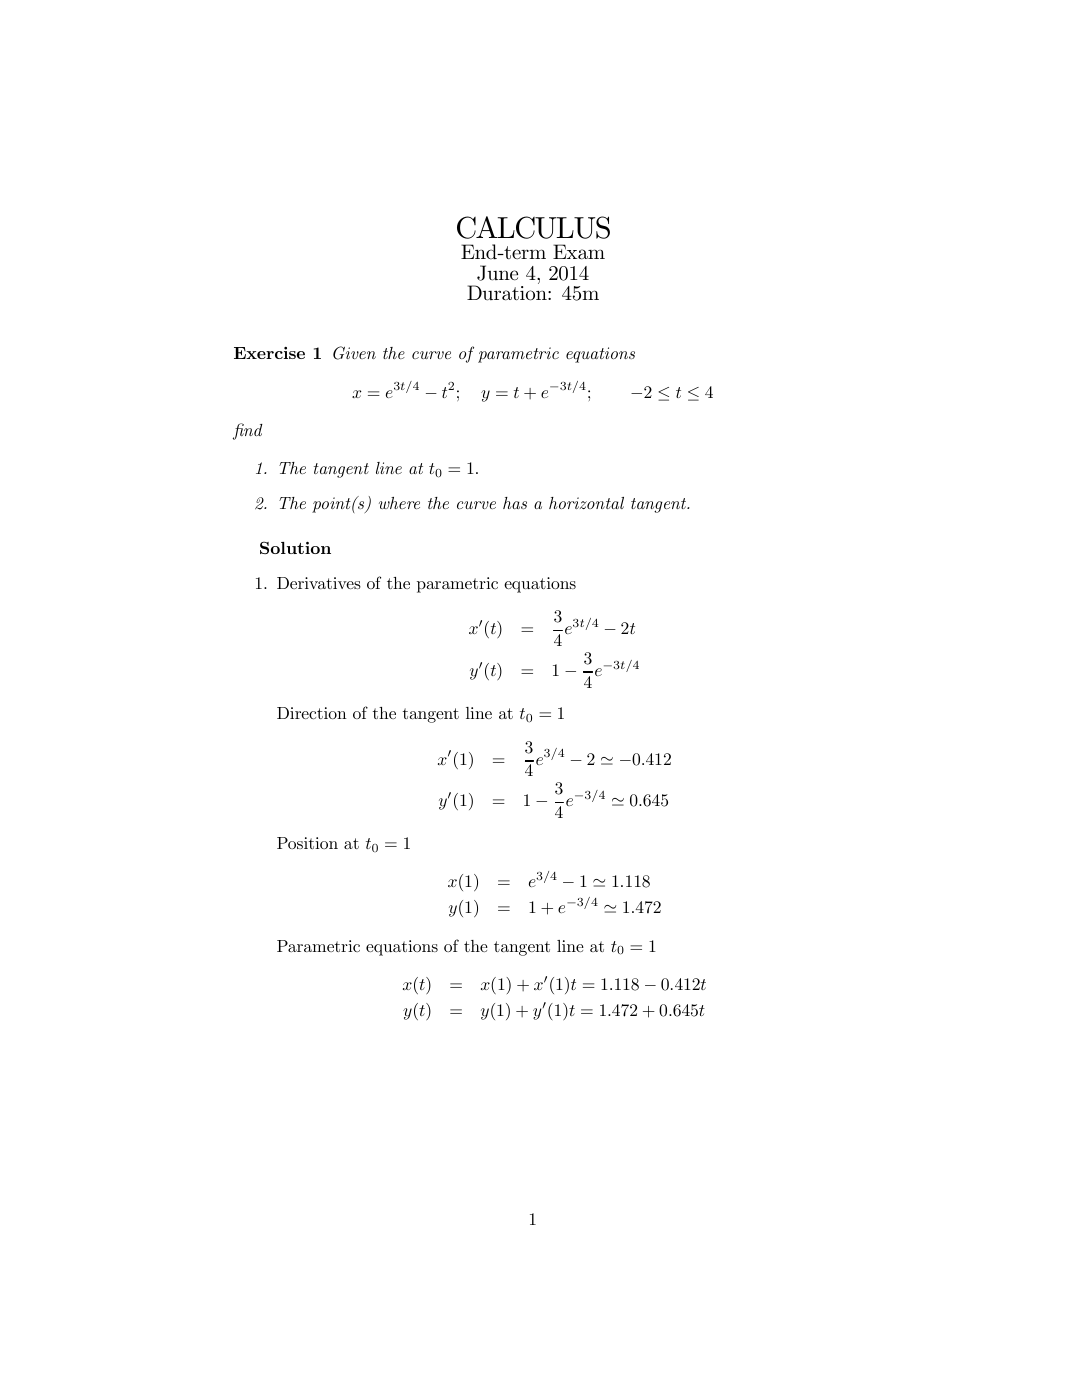 The image size is (1067, 1381). Describe the element at coordinates (497, 273) in the page. I see `June` at that location.
